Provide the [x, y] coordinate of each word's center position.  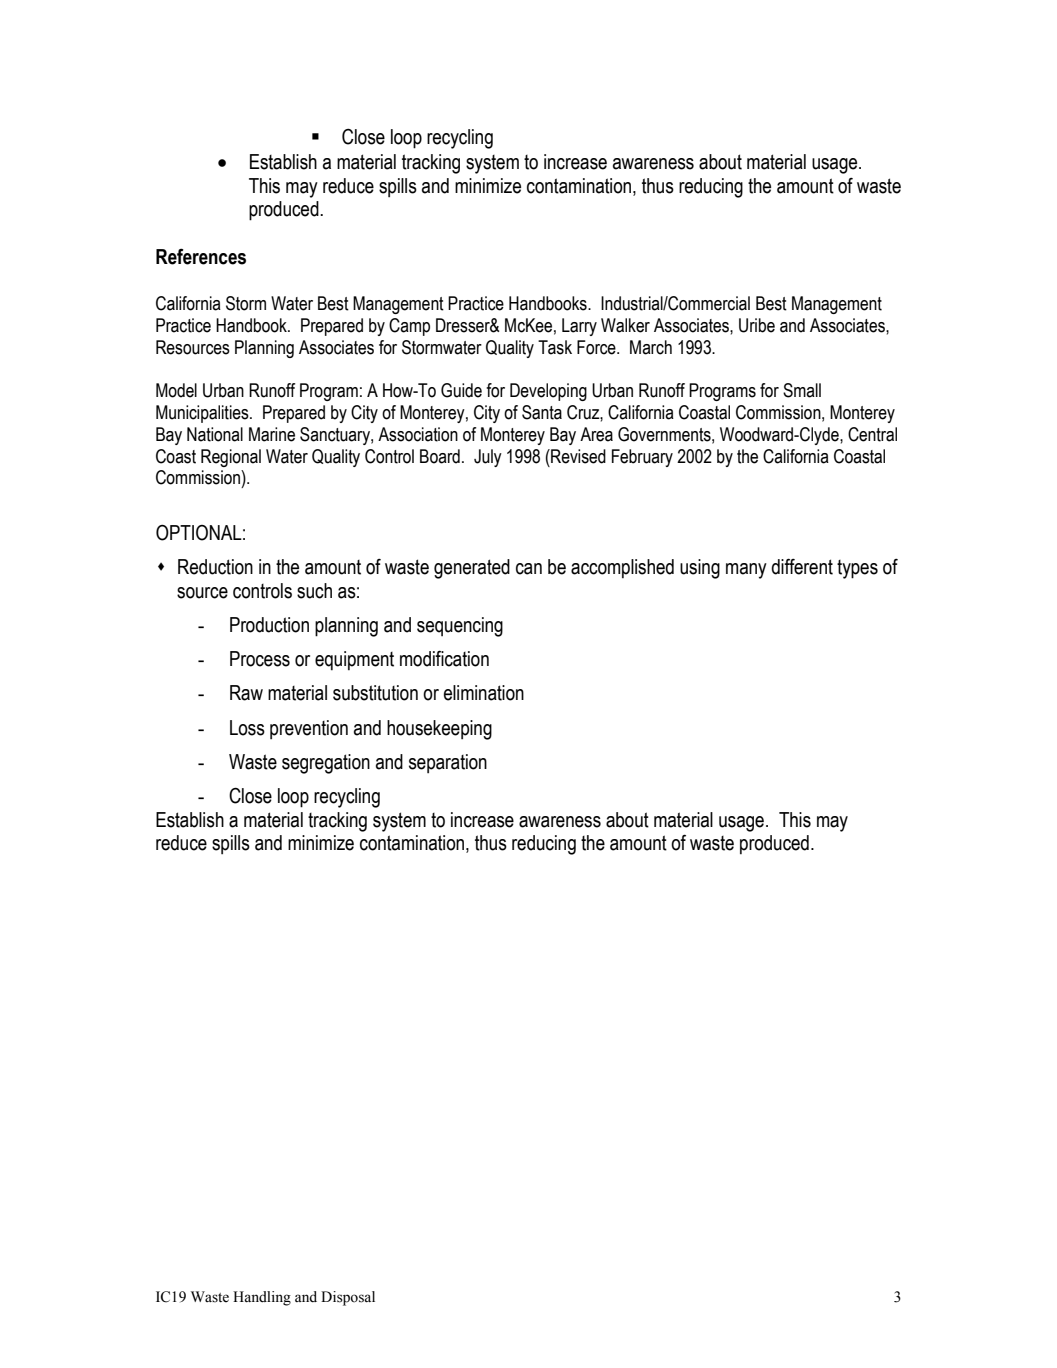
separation [448, 764]
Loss [247, 728]
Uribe [757, 325]
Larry [579, 327]
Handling [262, 1298]
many [746, 571]
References [201, 256]
